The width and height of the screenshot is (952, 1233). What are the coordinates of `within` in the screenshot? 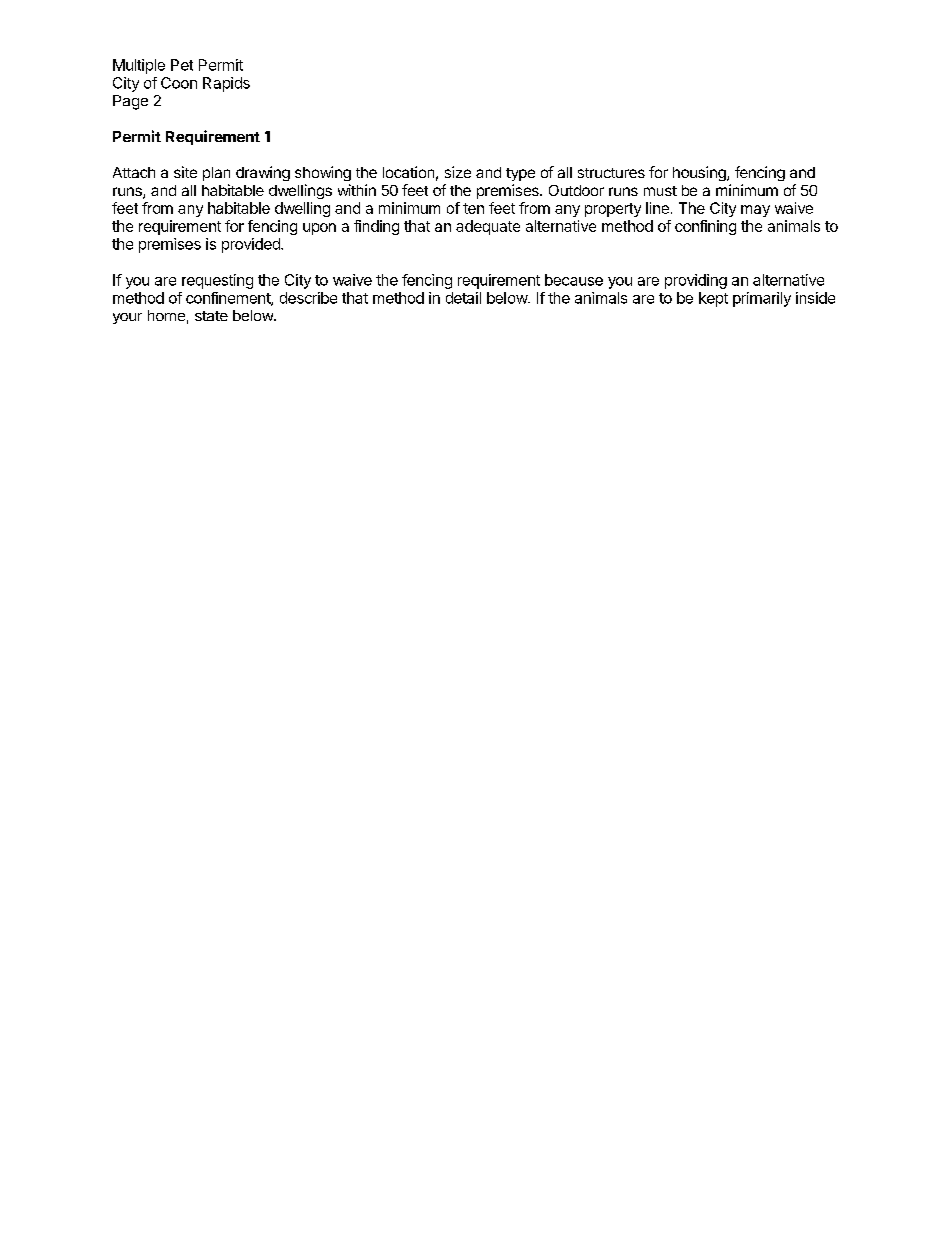 It's located at (357, 190).
